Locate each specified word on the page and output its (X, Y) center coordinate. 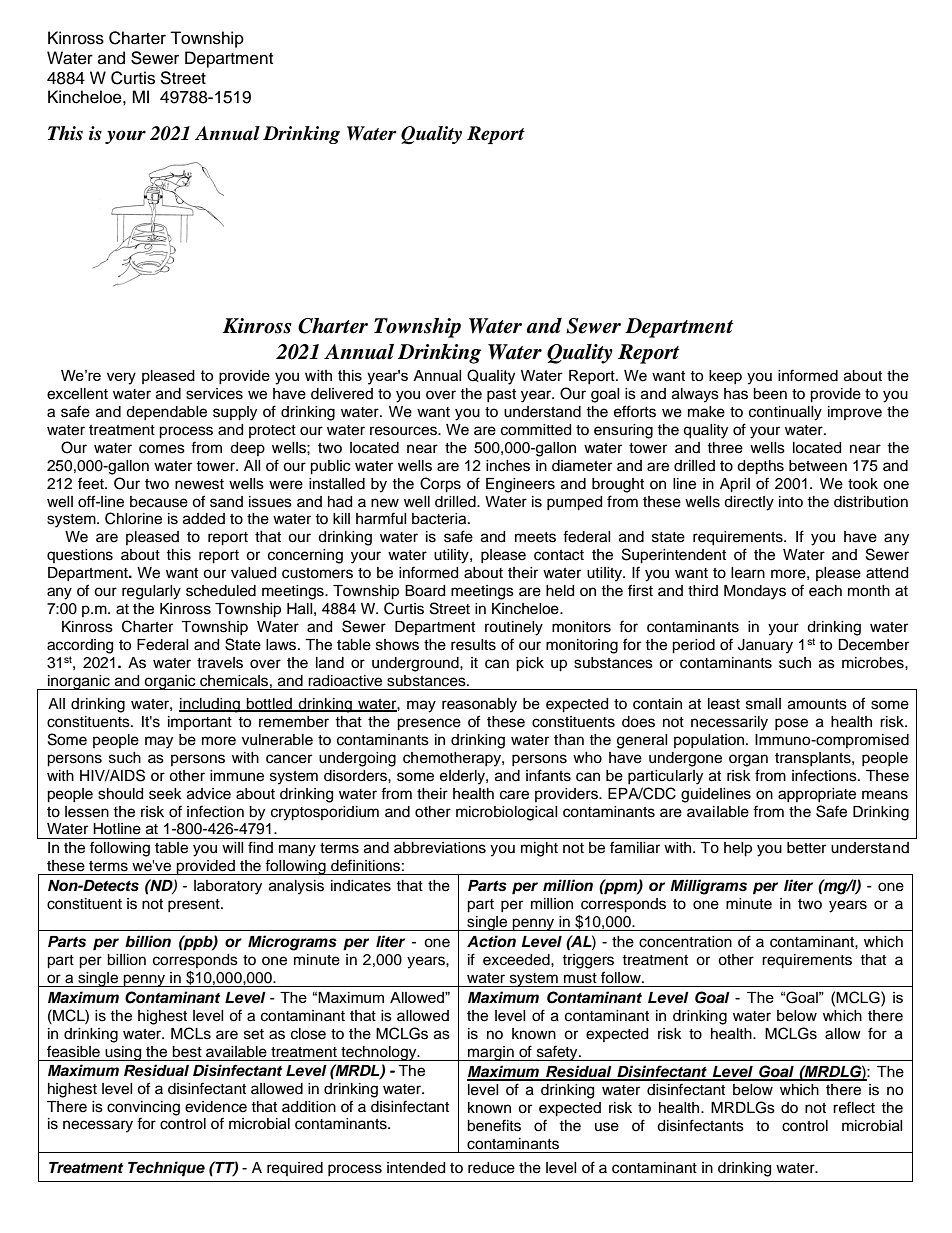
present (195, 905)
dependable (166, 413)
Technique (166, 1169)
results (473, 645)
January (765, 646)
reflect (854, 1107)
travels (220, 663)
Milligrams (708, 887)
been (770, 394)
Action (491, 941)
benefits (494, 1125)
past (501, 395)
